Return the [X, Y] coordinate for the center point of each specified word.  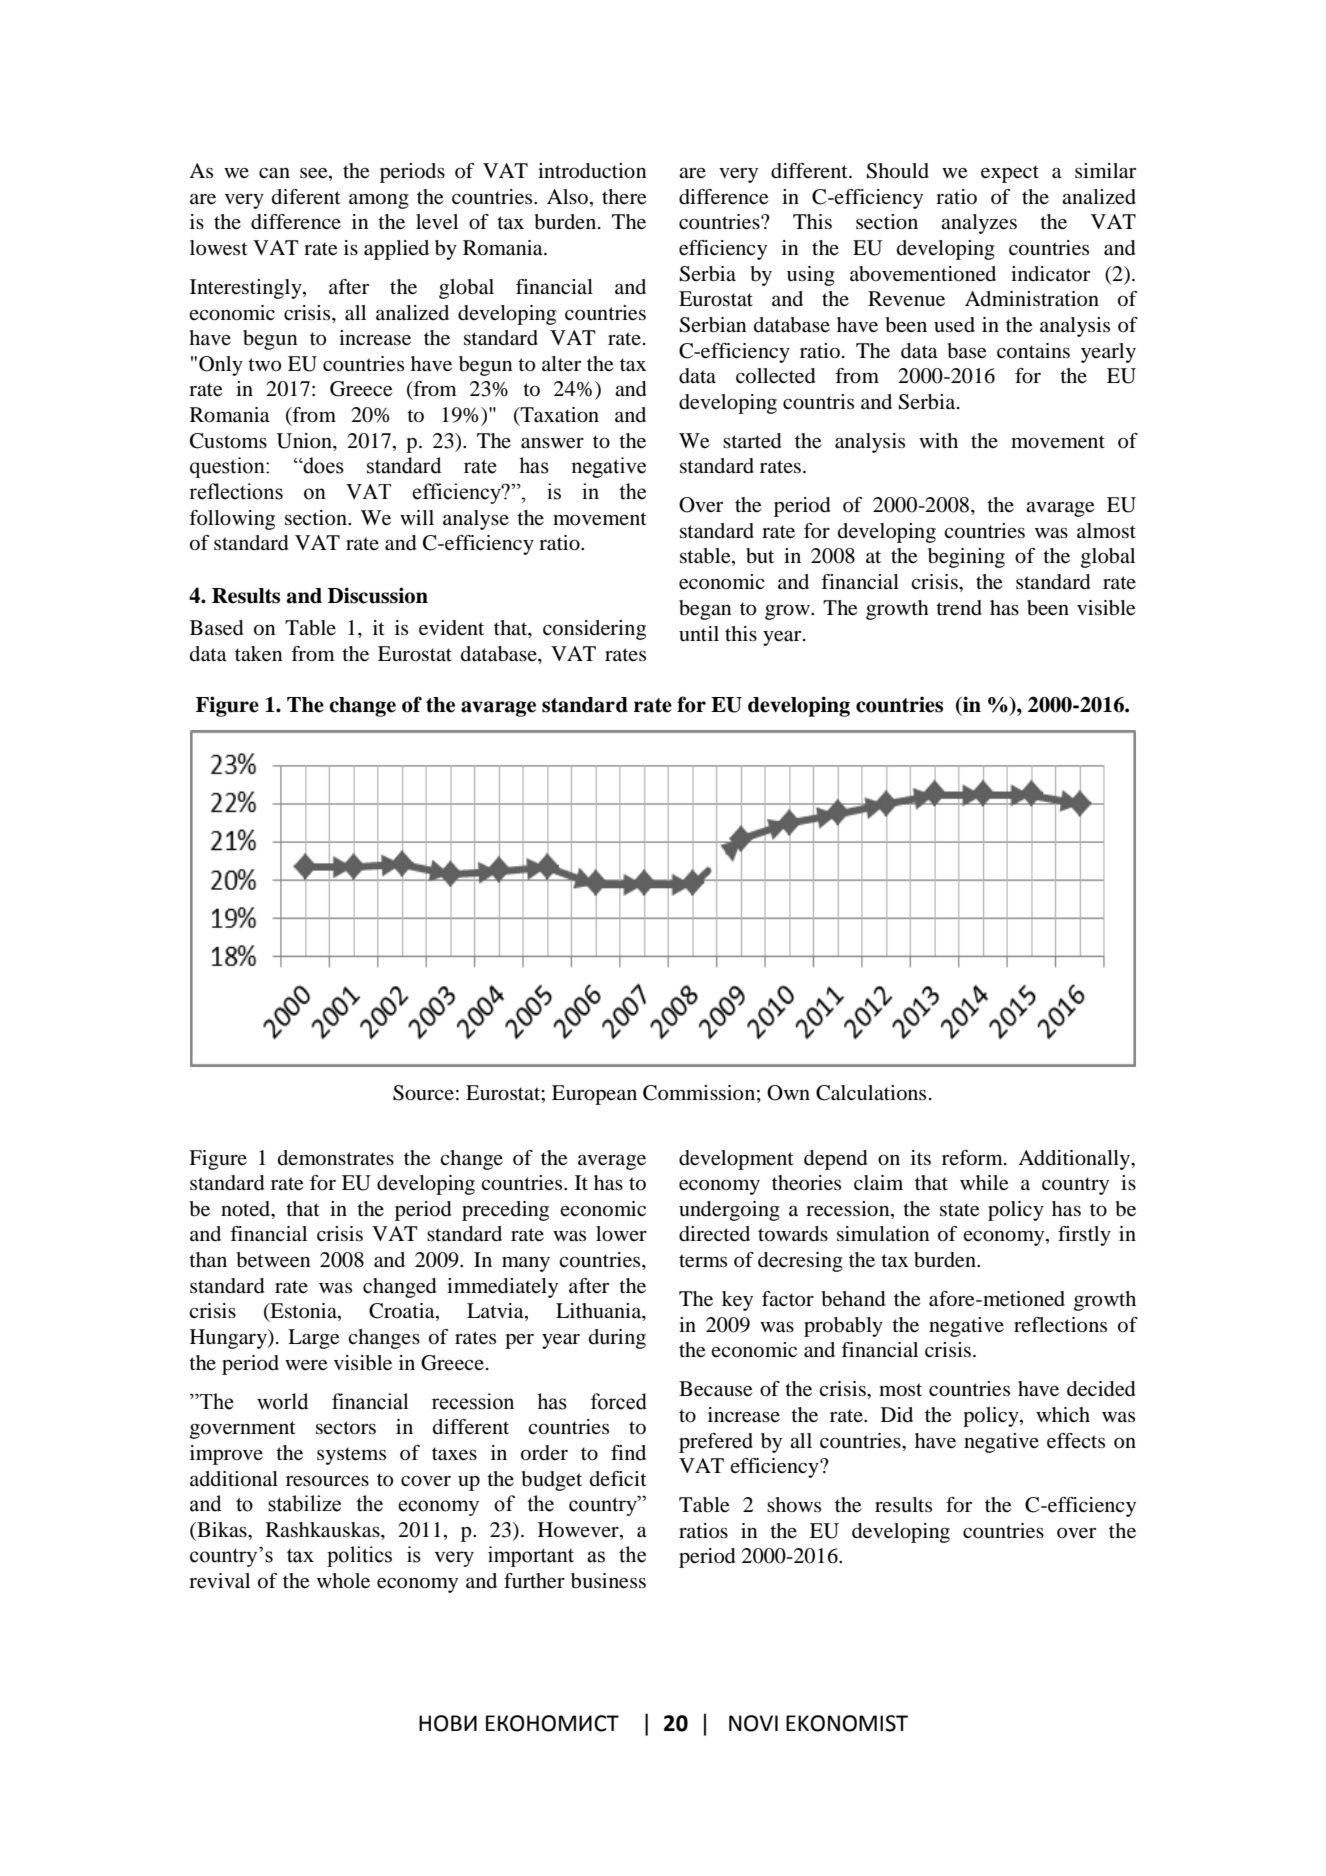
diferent [306, 197]
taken [259, 654]
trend [959, 608]
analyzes [979, 224]
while [984, 1183]
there [624, 197]
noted [247, 1209]
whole [343, 1581]
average [612, 1162]
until [699, 634]
